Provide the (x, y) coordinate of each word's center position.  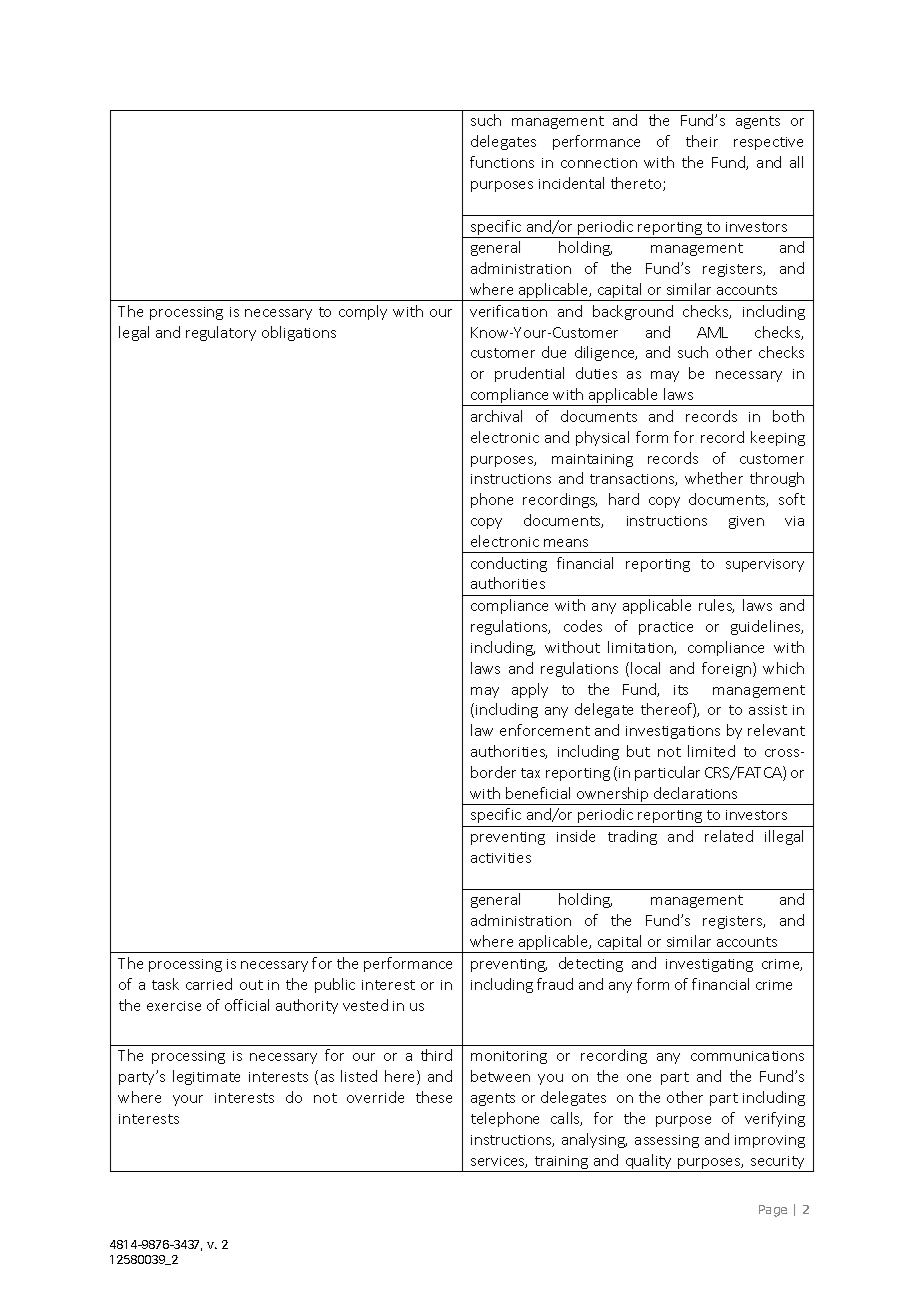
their (702, 141)
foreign (726, 669)
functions (502, 162)
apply (530, 690)
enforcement (545, 730)
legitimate (206, 1077)
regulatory (221, 333)
